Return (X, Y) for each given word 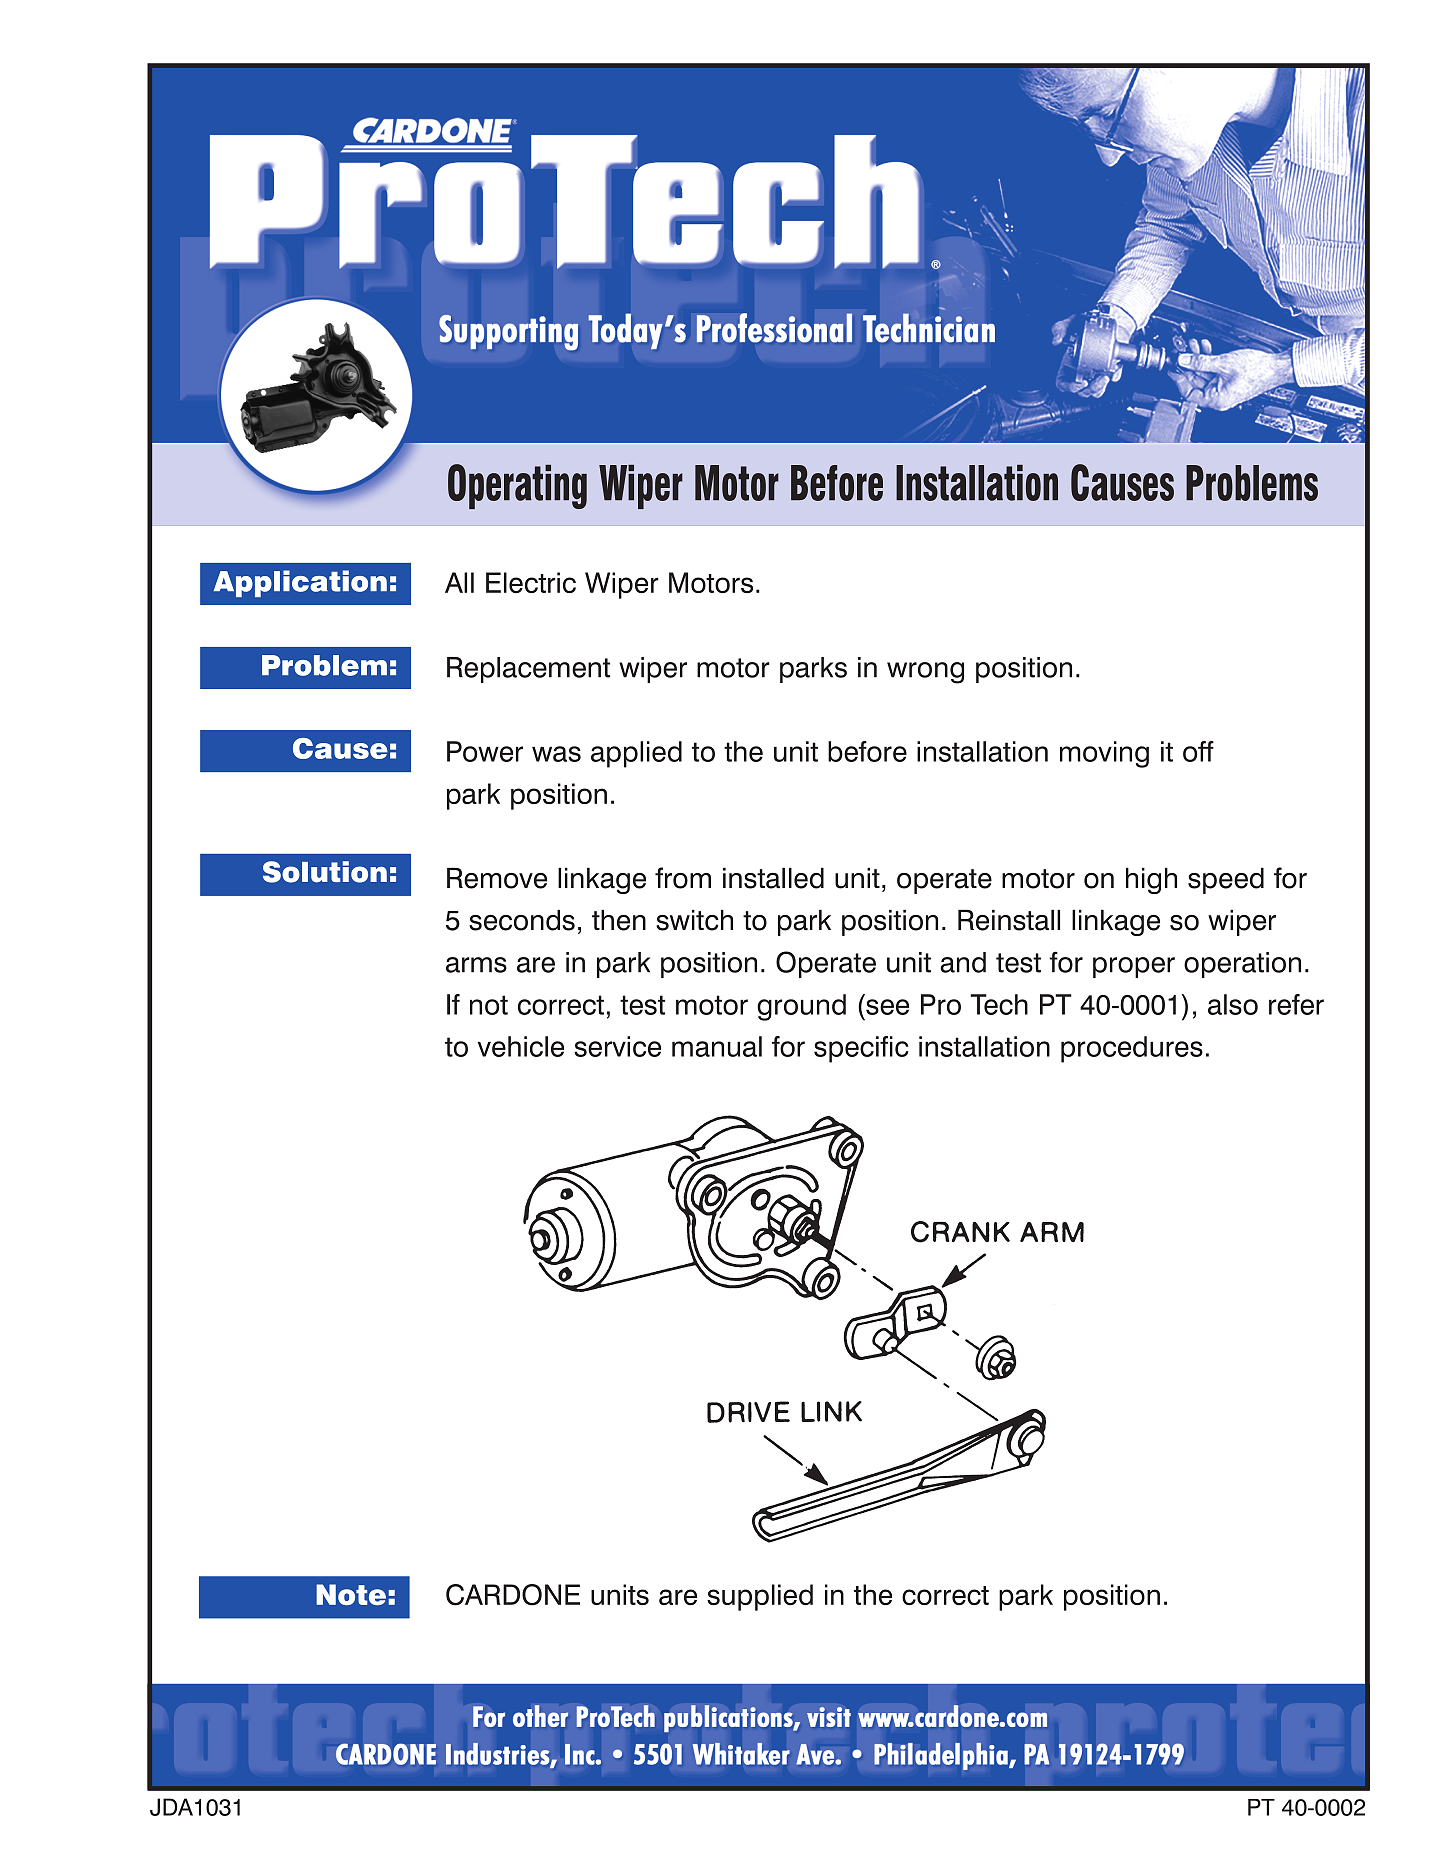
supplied (760, 1597)
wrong (925, 673)
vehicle (521, 1046)
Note (351, 1594)
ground (801, 1007)
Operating (517, 486)
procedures (1132, 1049)
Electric (531, 582)
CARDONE (513, 1595)
